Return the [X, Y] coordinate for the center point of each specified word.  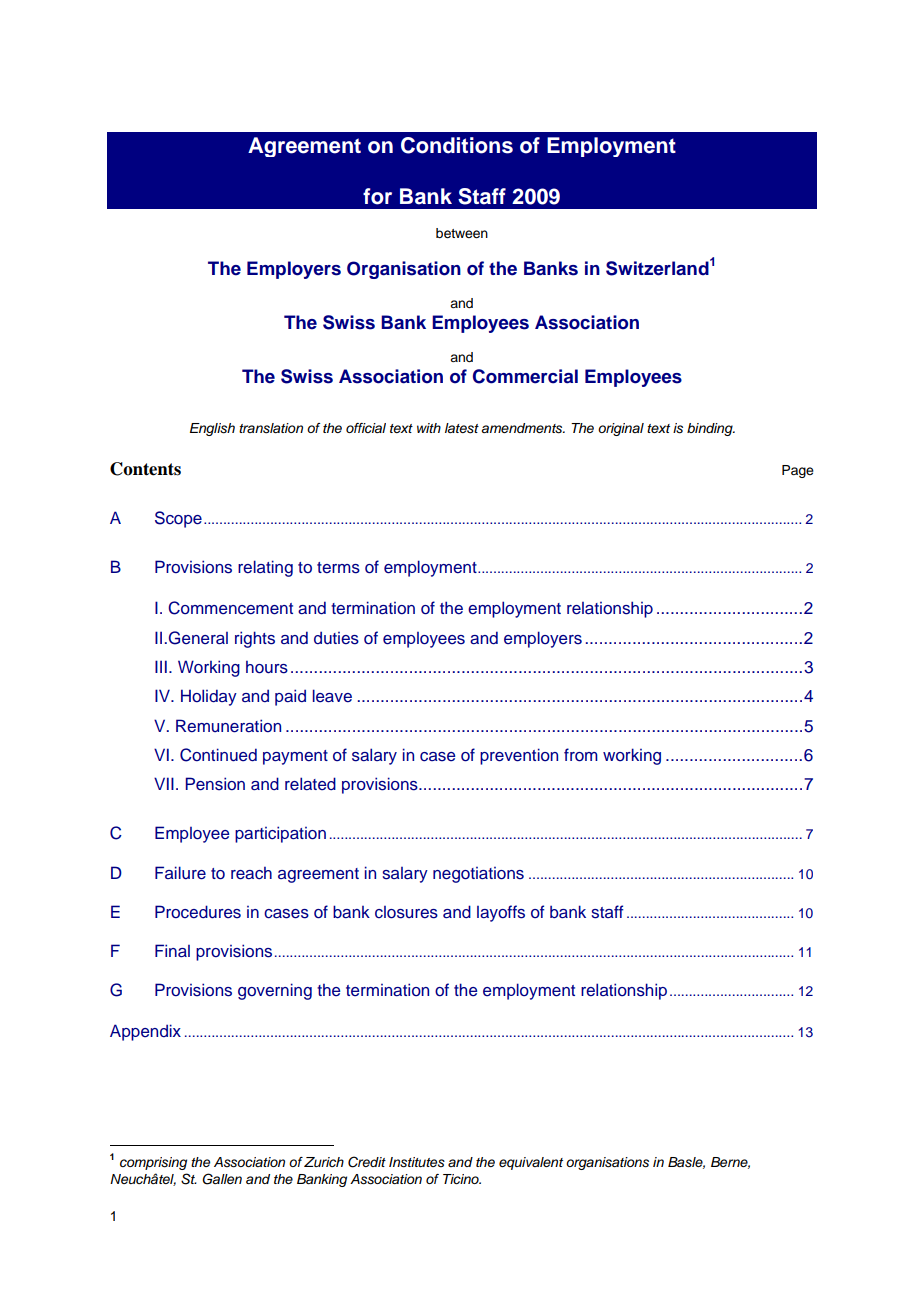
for [377, 196]
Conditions [457, 145]
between [462, 233]
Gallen [222, 1179]
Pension [215, 784]
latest [462, 428]
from [581, 755]
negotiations [478, 875]
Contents [145, 469]
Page [798, 471]
